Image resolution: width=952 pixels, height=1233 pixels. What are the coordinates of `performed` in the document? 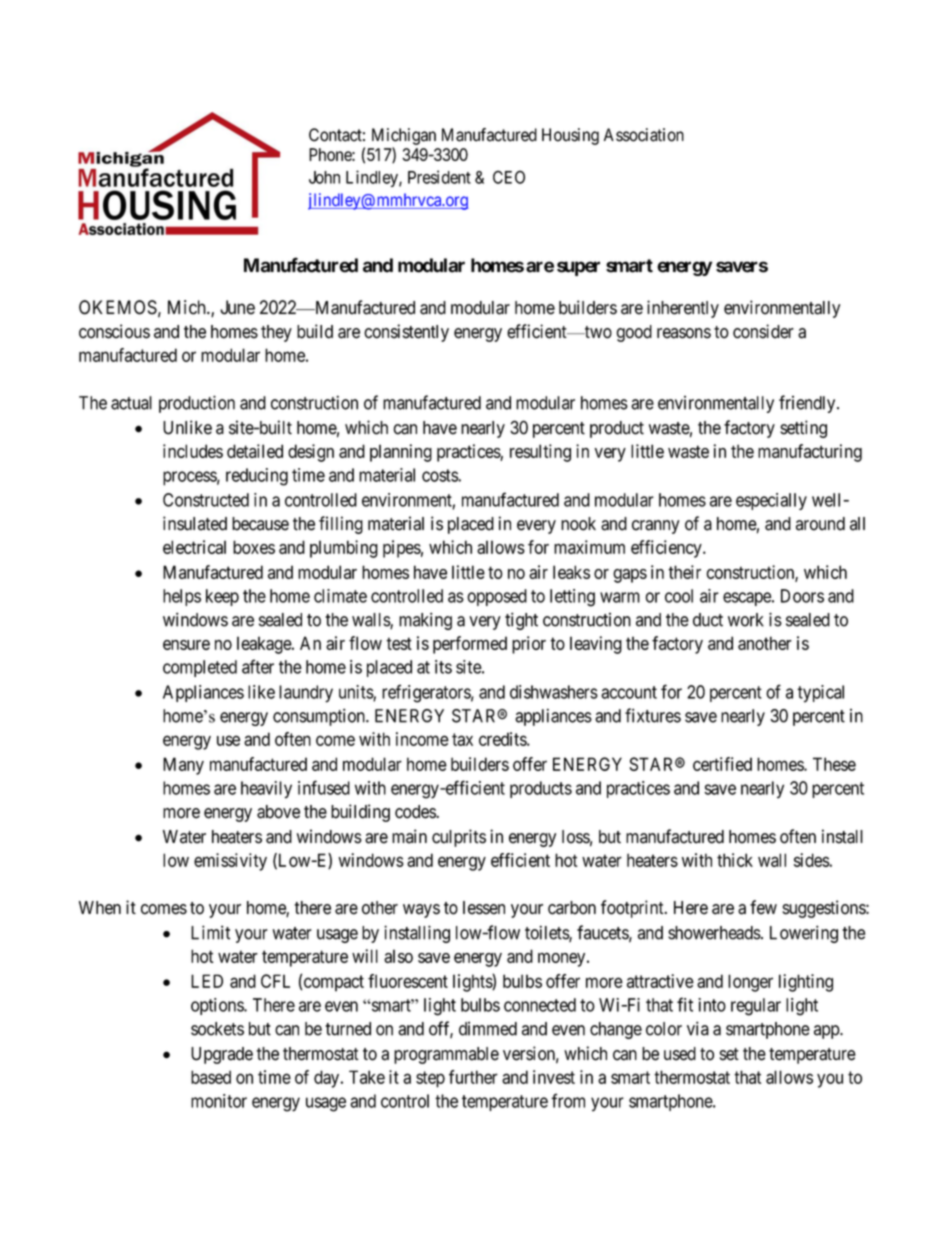 It's located at (470, 645).
